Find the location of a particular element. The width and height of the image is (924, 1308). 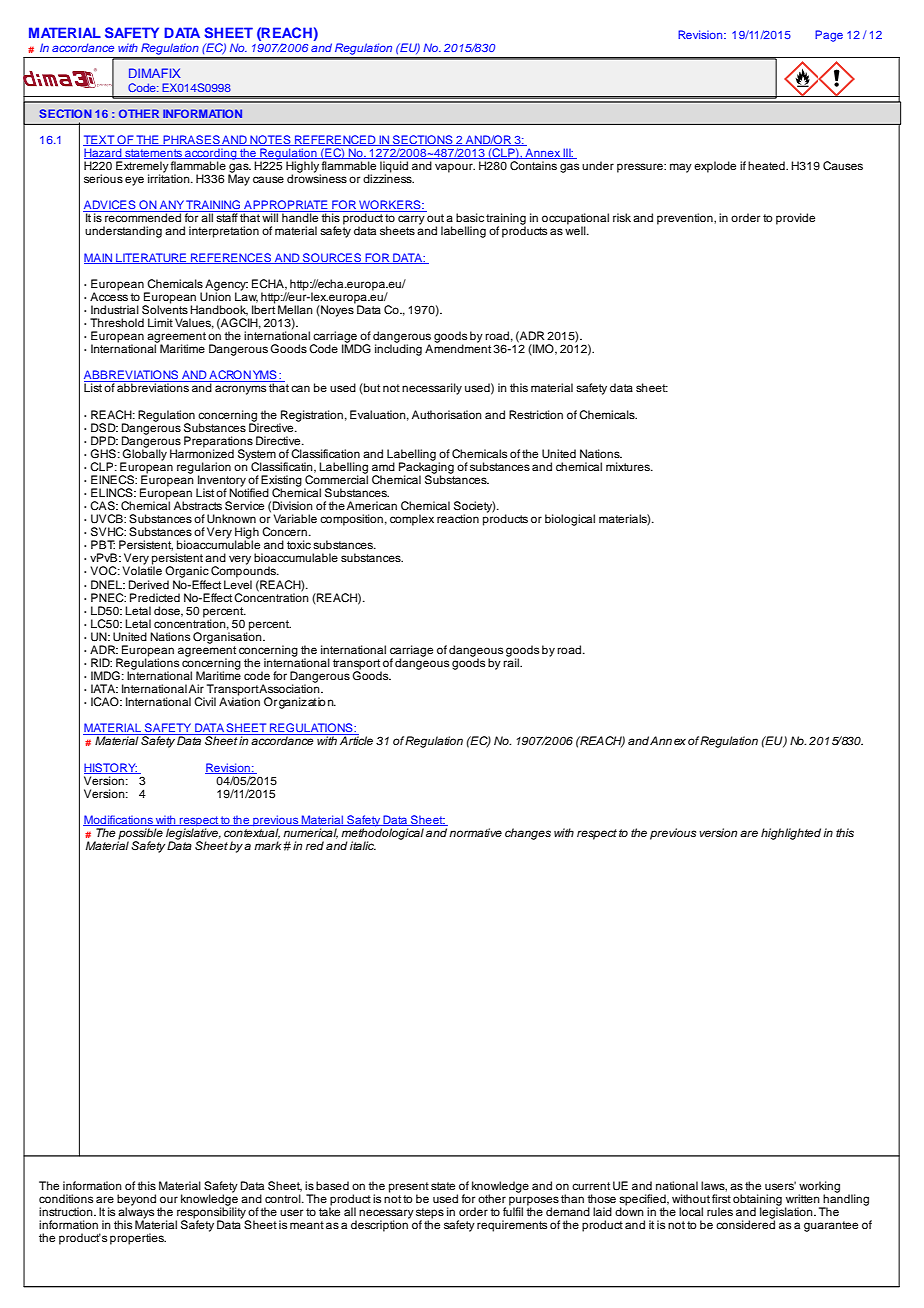

obtaining is located at coordinates (757, 1201).
